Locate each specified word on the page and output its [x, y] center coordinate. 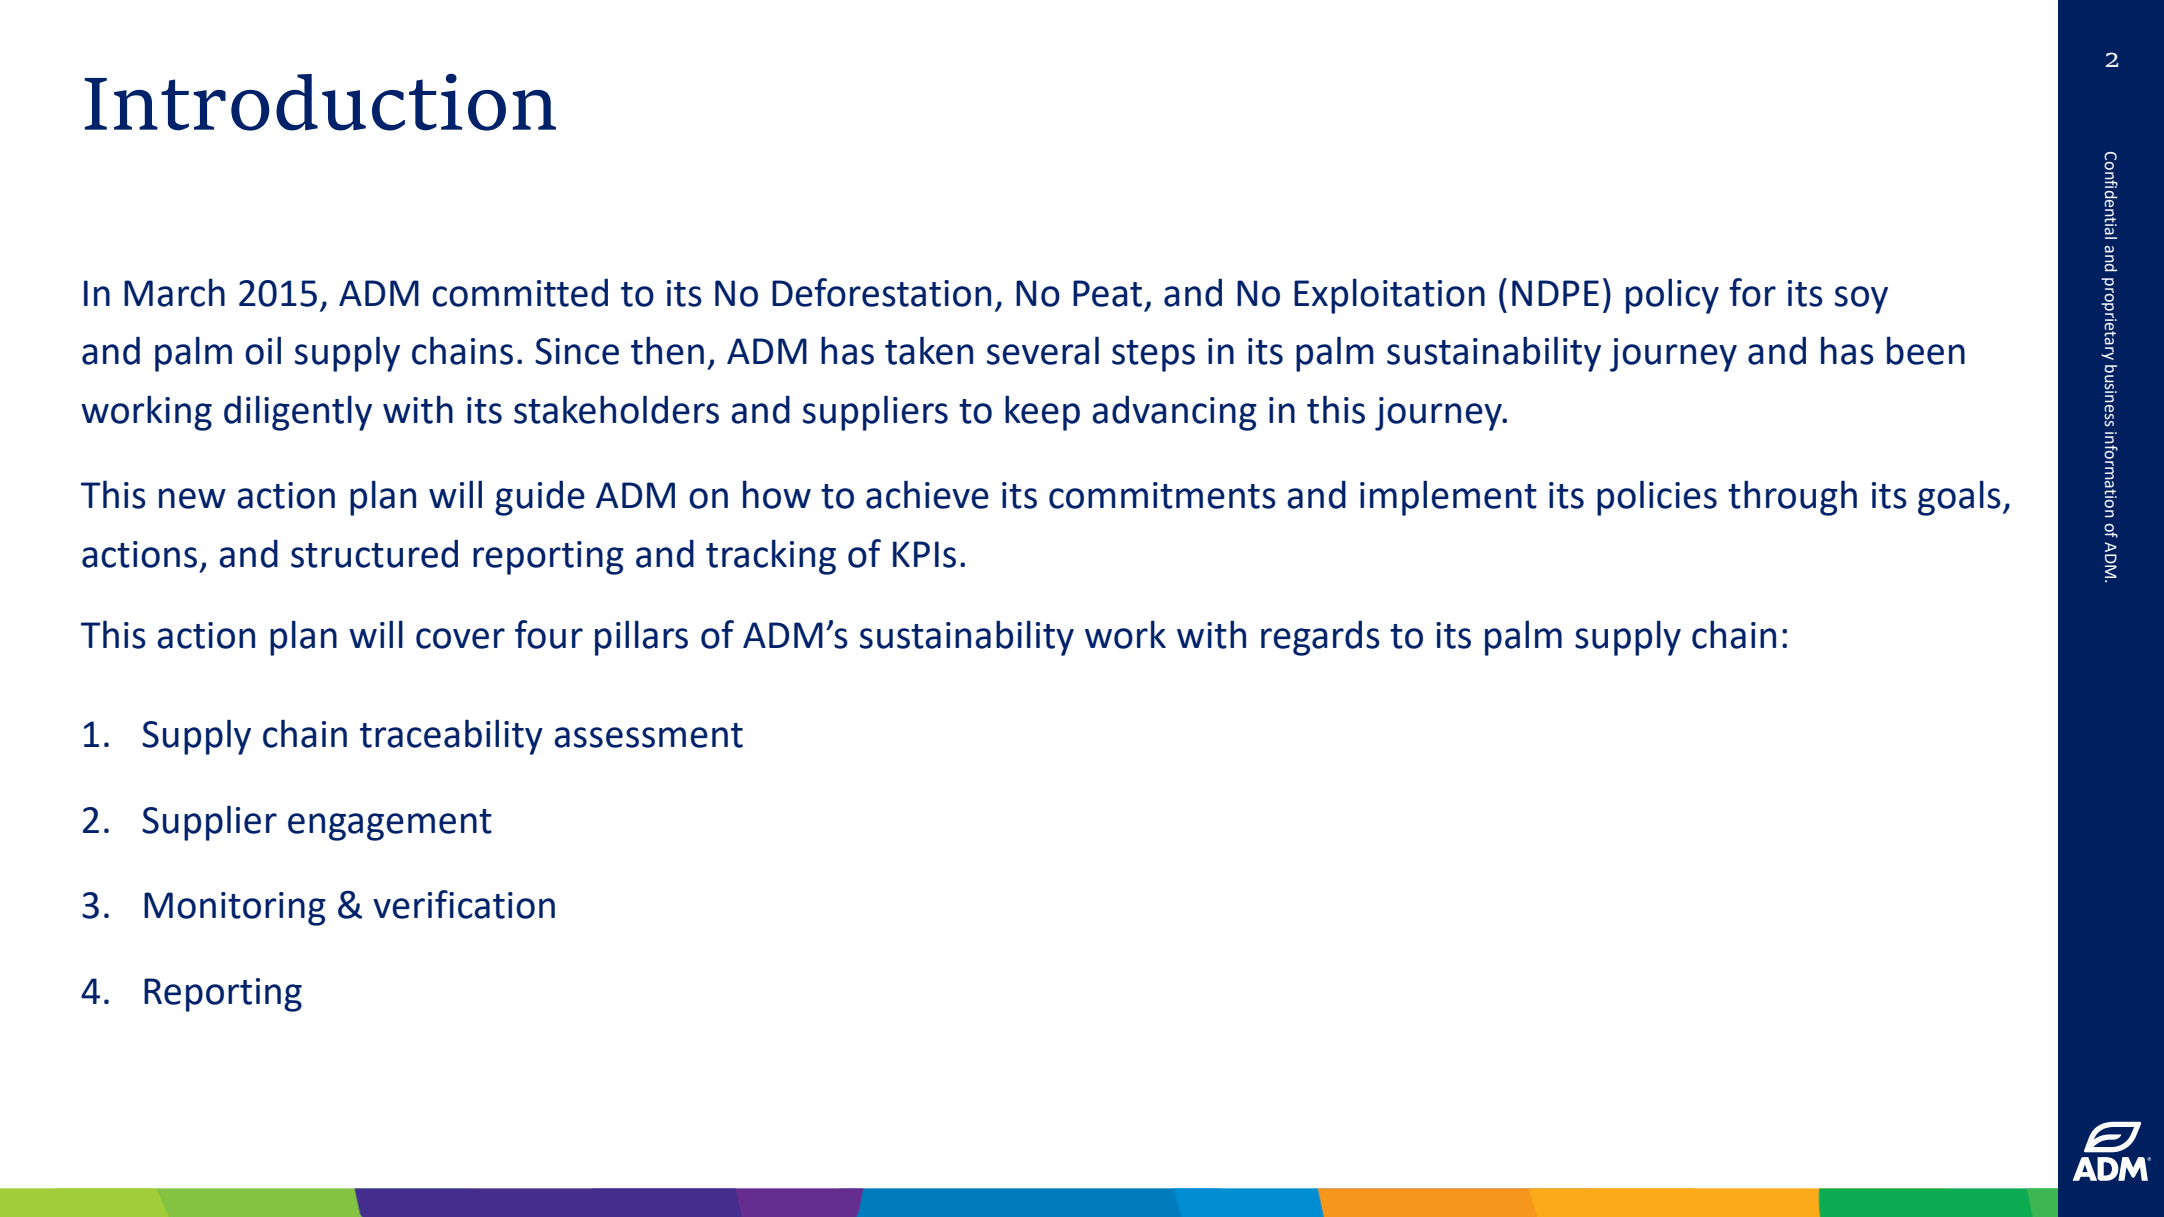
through [1792, 498]
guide [540, 498]
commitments [1162, 495]
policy [1672, 296]
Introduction [320, 102]
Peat [1107, 293]
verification [464, 904]
